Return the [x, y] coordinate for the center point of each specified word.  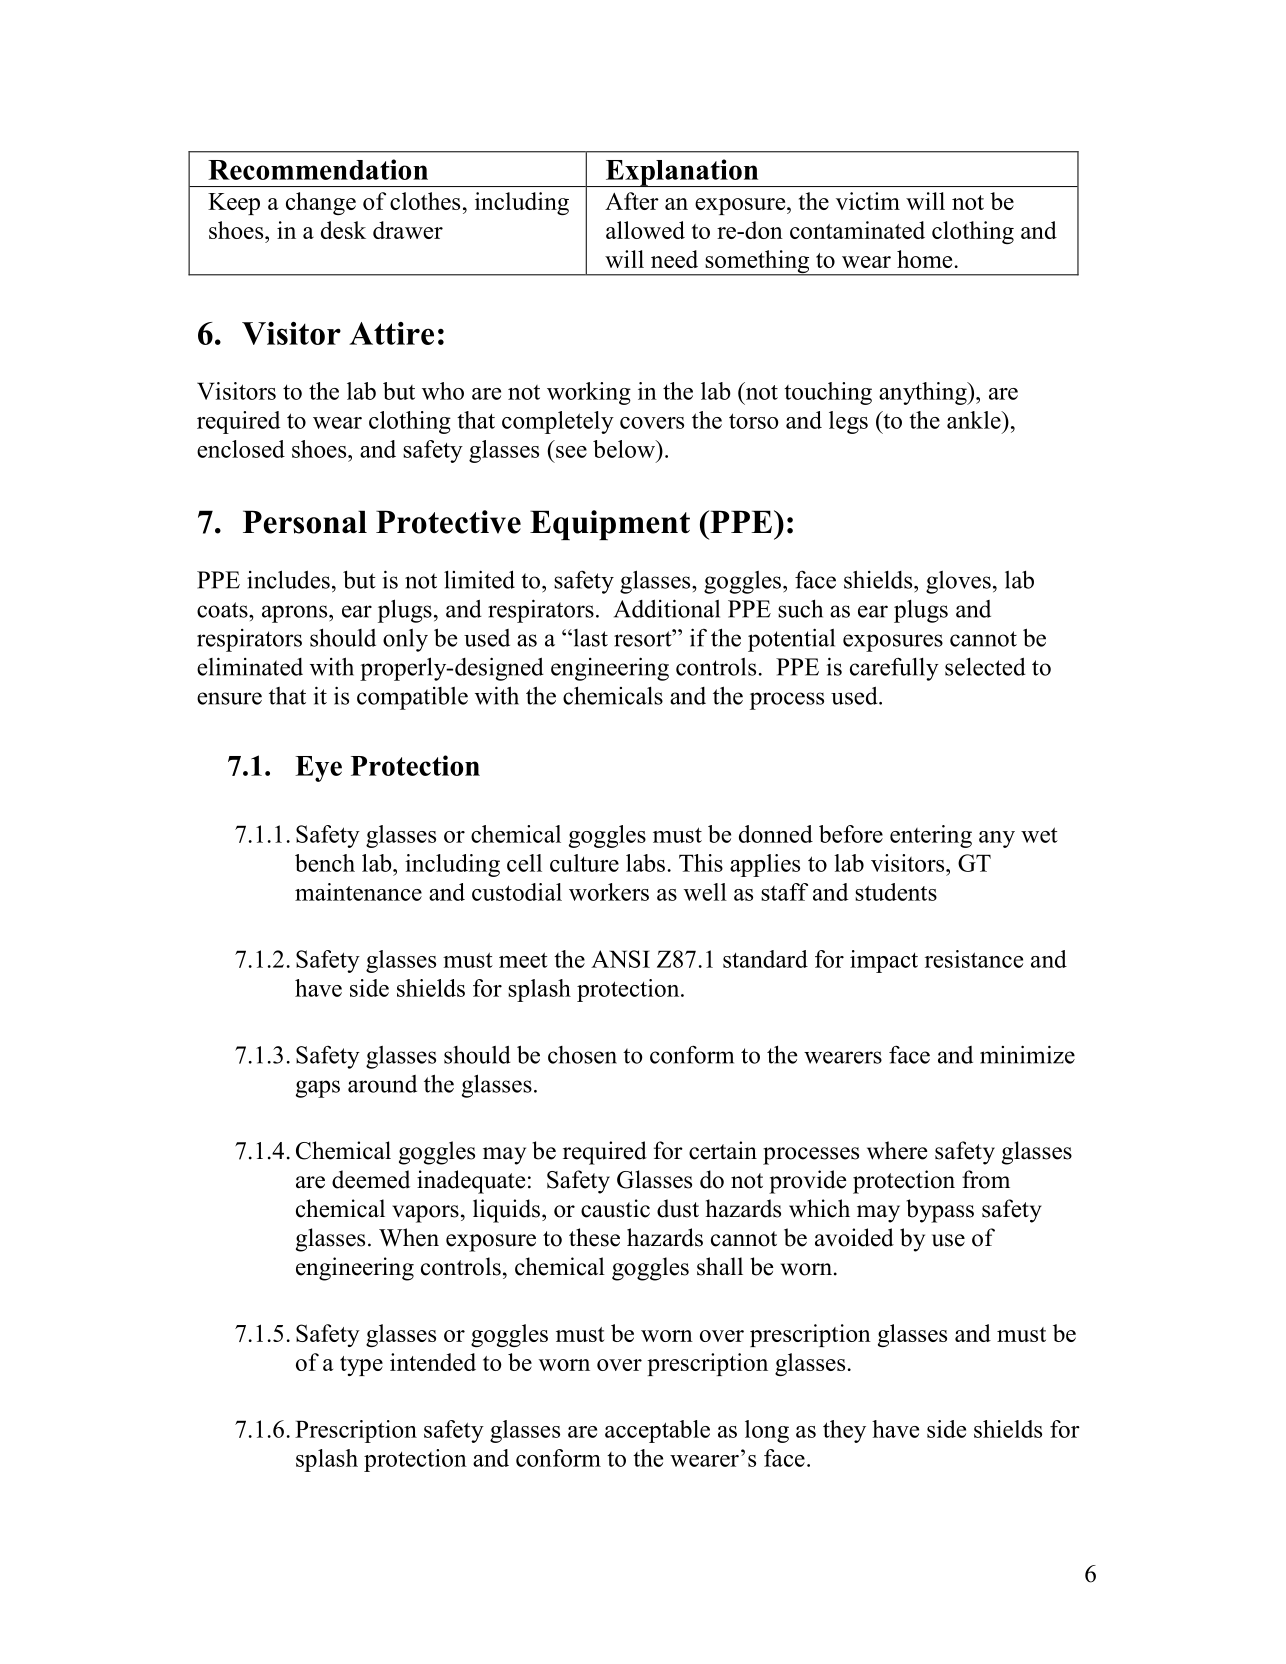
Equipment [610, 525]
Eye [318, 769]
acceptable [657, 1431]
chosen [582, 1055]
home [924, 259]
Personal [305, 522]
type [361, 1366]
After [632, 201]
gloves [958, 582]
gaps [318, 1089]
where [897, 1150]
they [844, 1431]
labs [645, 863]
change [321, 203]
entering [931, 836]
